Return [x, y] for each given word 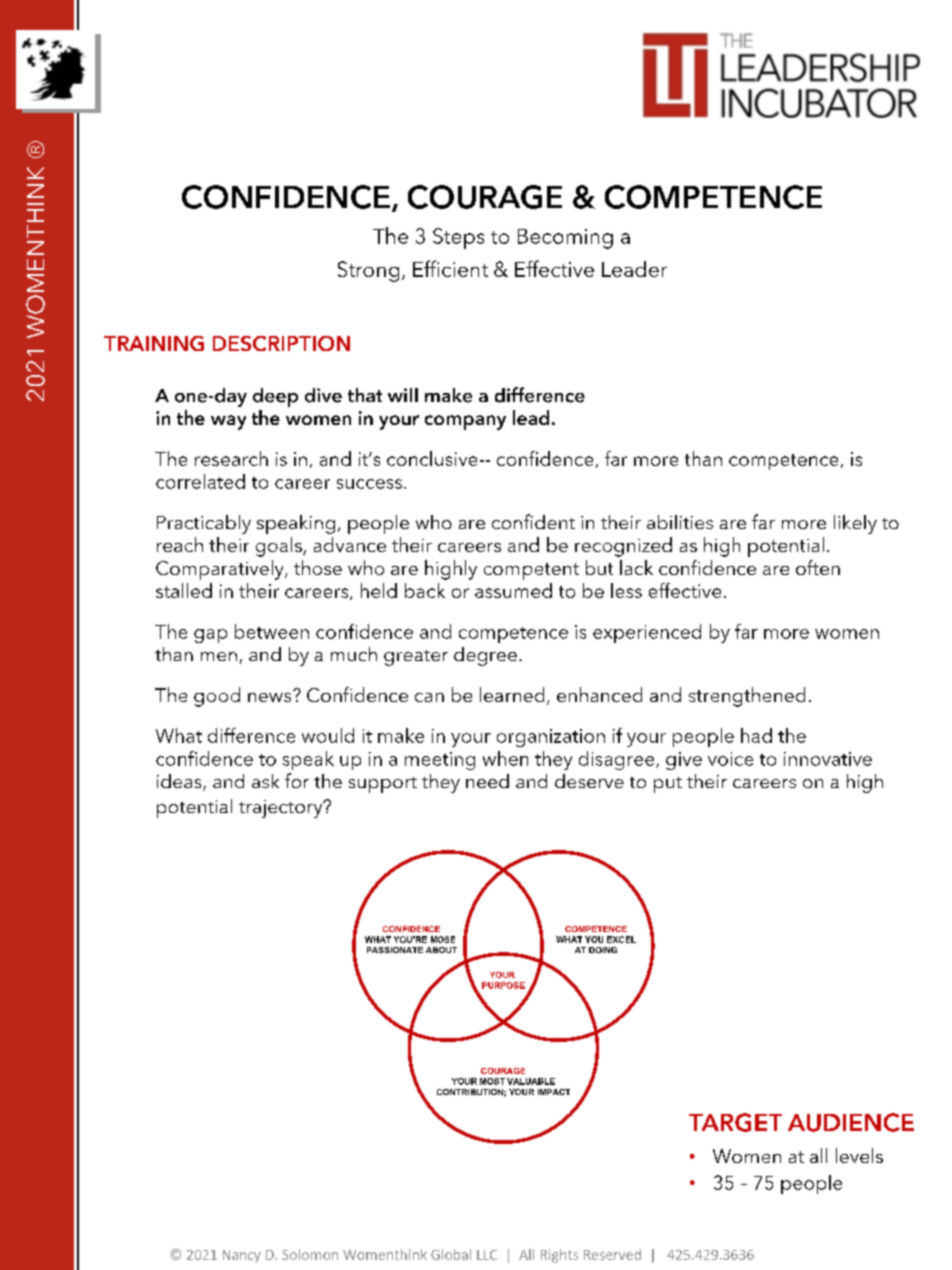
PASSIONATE [395, 950]
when [505, 758]
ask [265, 781]
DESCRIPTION [281, 343]
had [756, 735]
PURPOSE [503, 985]
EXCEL [621, 939]
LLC [487, 1255]
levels [859, 1155]
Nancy [242, 1256]
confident [533, 521]
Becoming [565, 239]
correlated [200, 481]
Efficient [450, 268]
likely [855, 524]
